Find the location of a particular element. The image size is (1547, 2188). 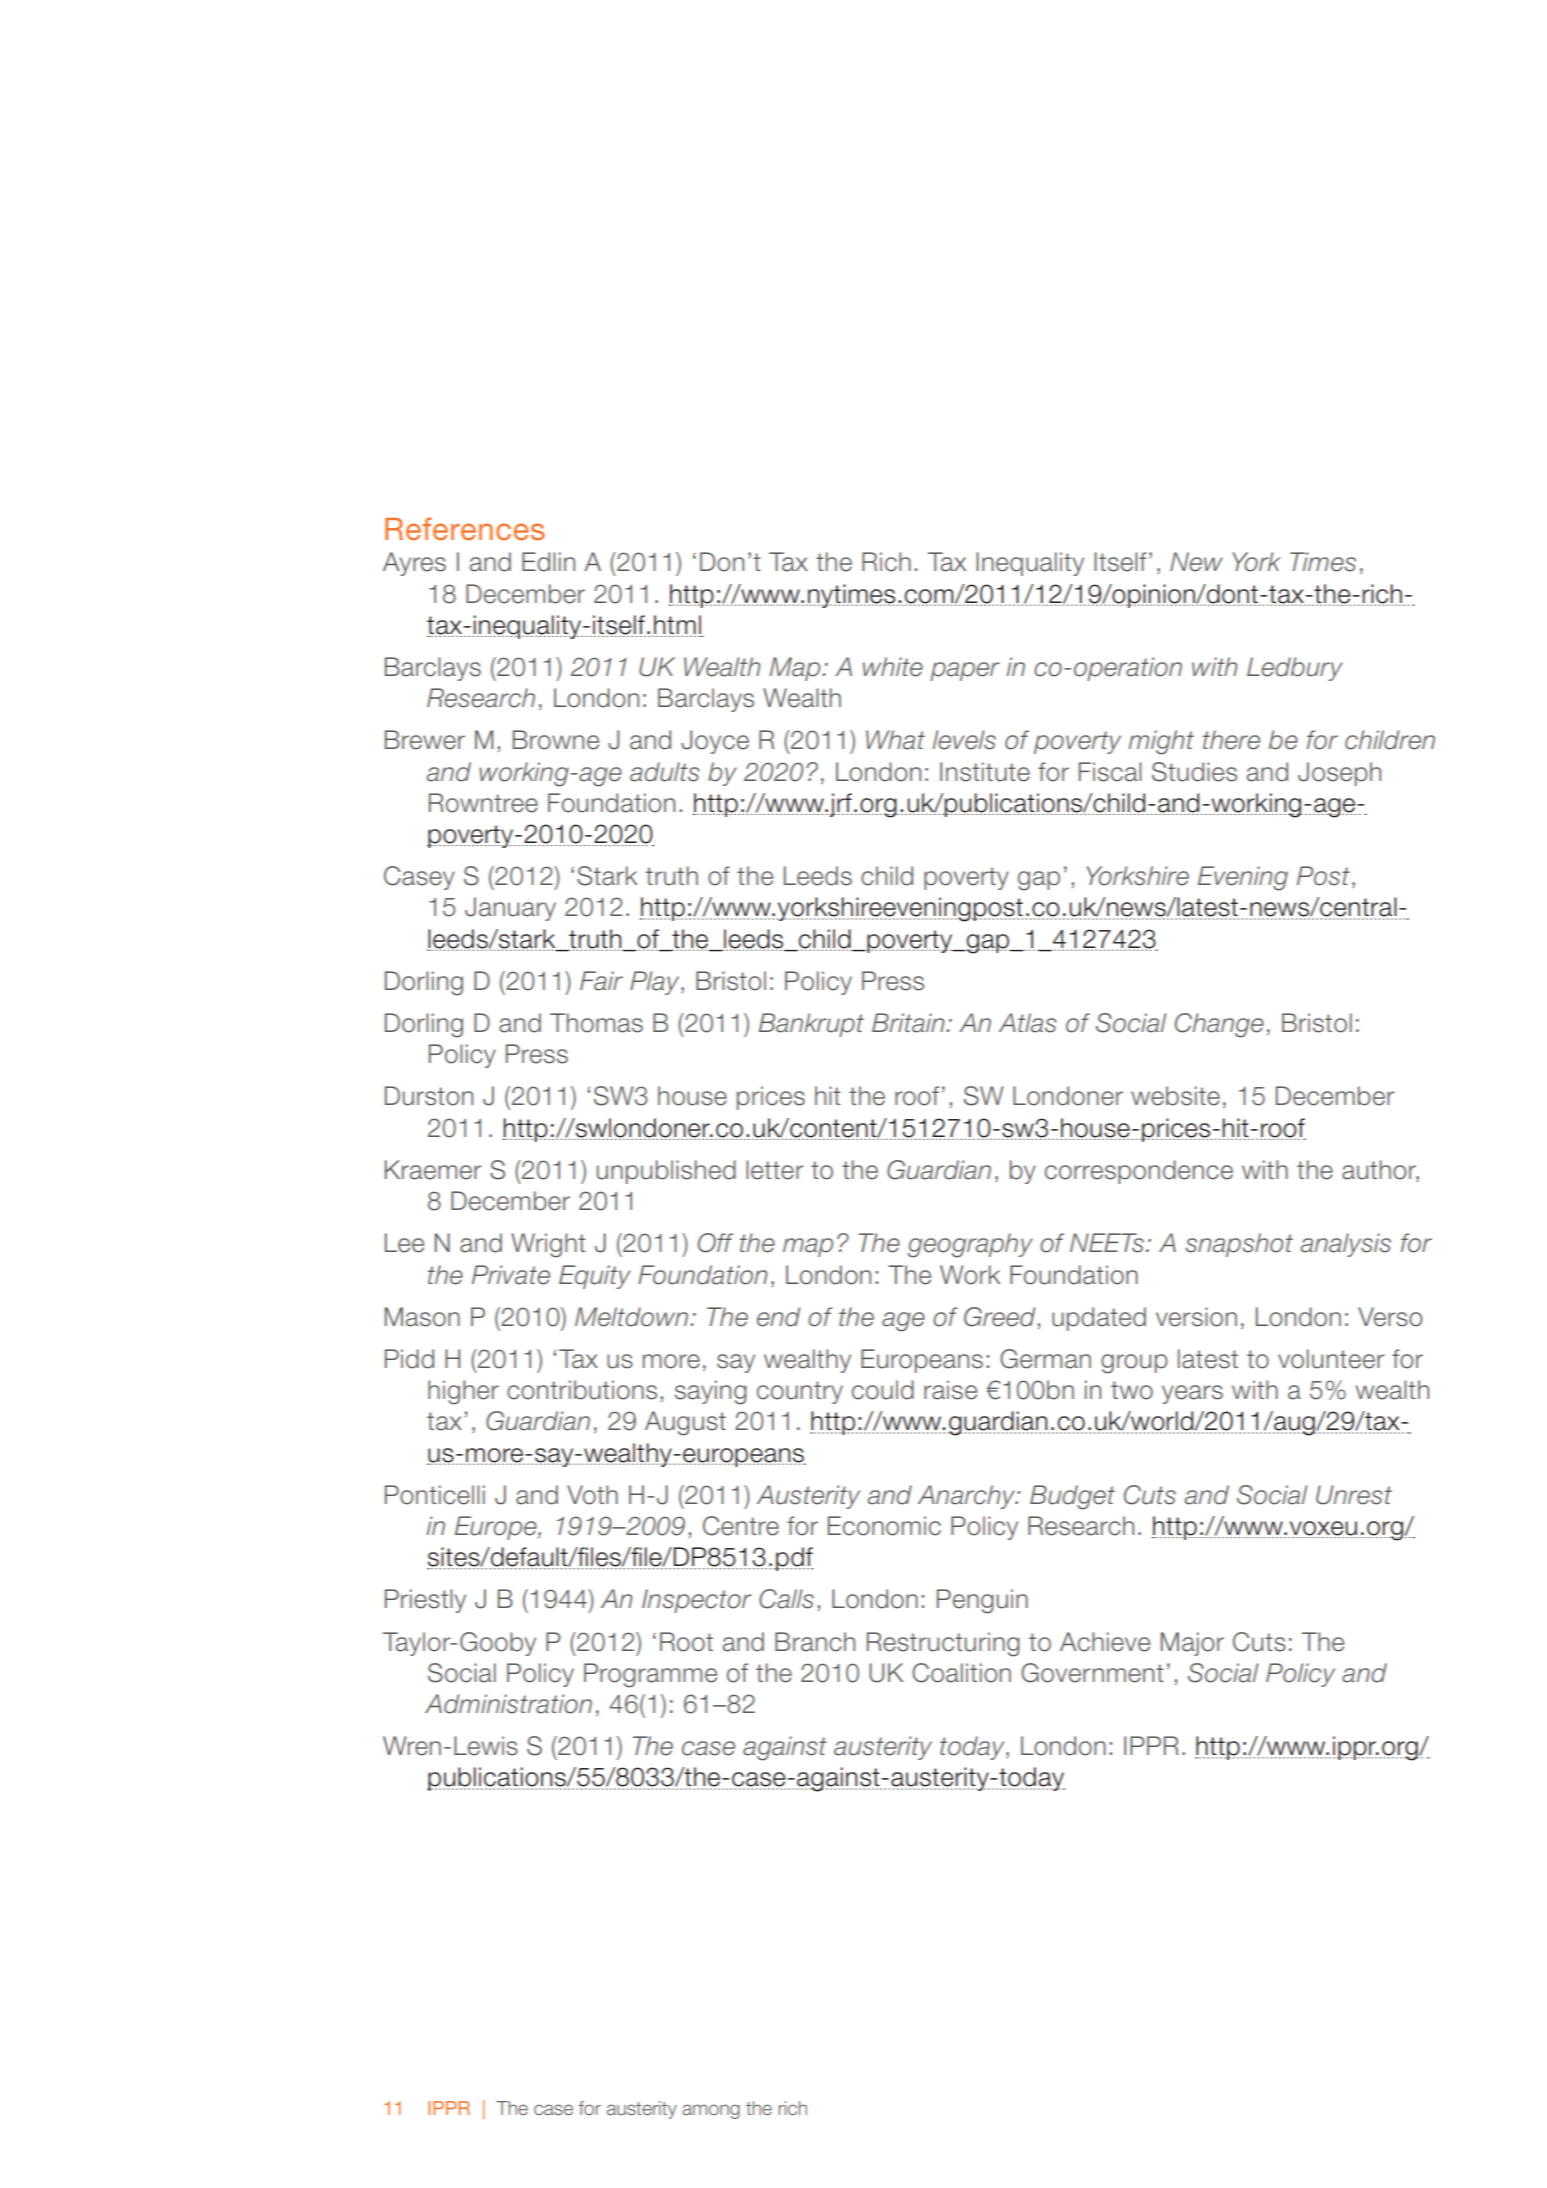

Britain is located at coordinates (909, 1023).
